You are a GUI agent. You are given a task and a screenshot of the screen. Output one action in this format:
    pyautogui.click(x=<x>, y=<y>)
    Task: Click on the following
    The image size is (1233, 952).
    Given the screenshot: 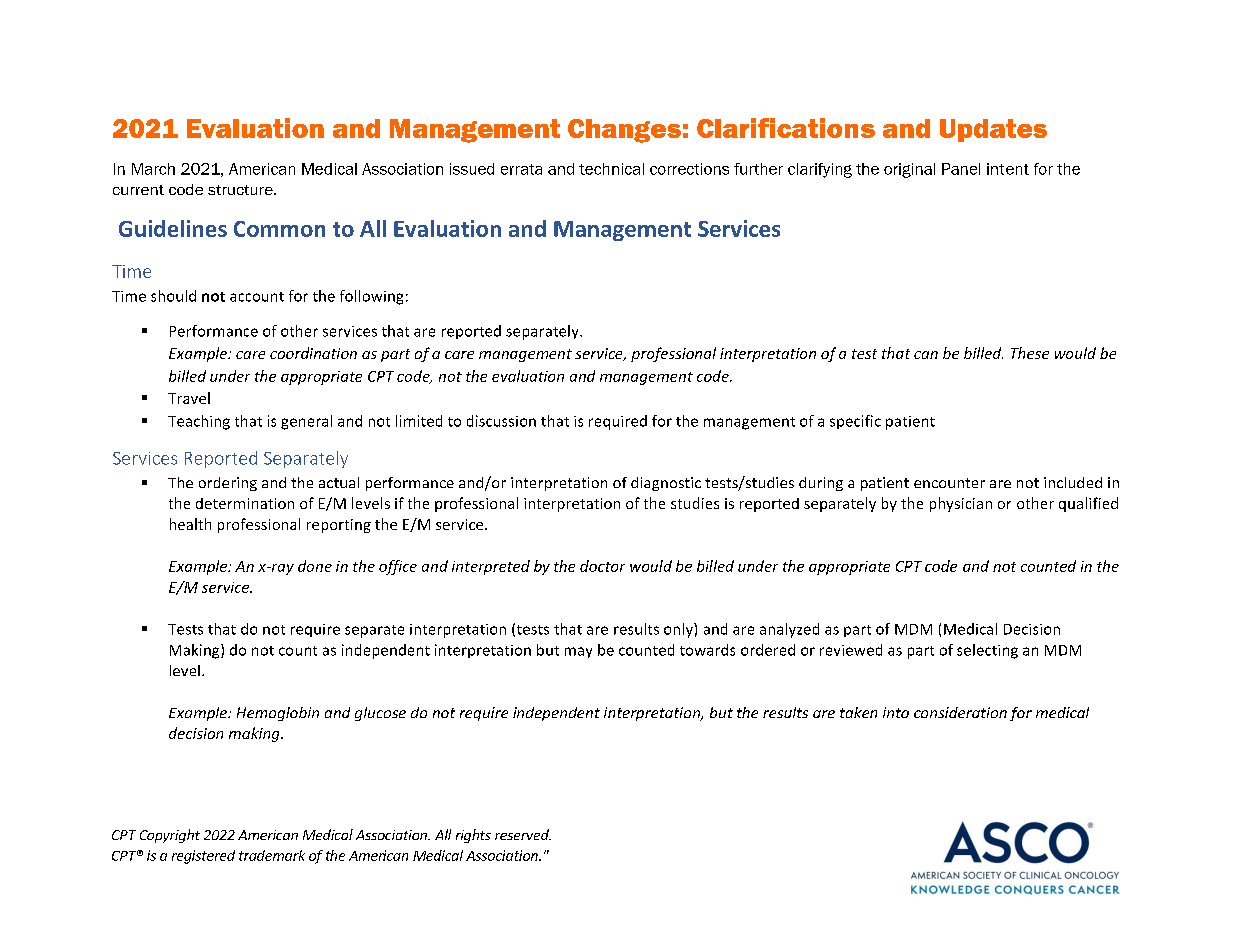 What is the action you would take?
    pyautogui.click(x=371, y=297)
